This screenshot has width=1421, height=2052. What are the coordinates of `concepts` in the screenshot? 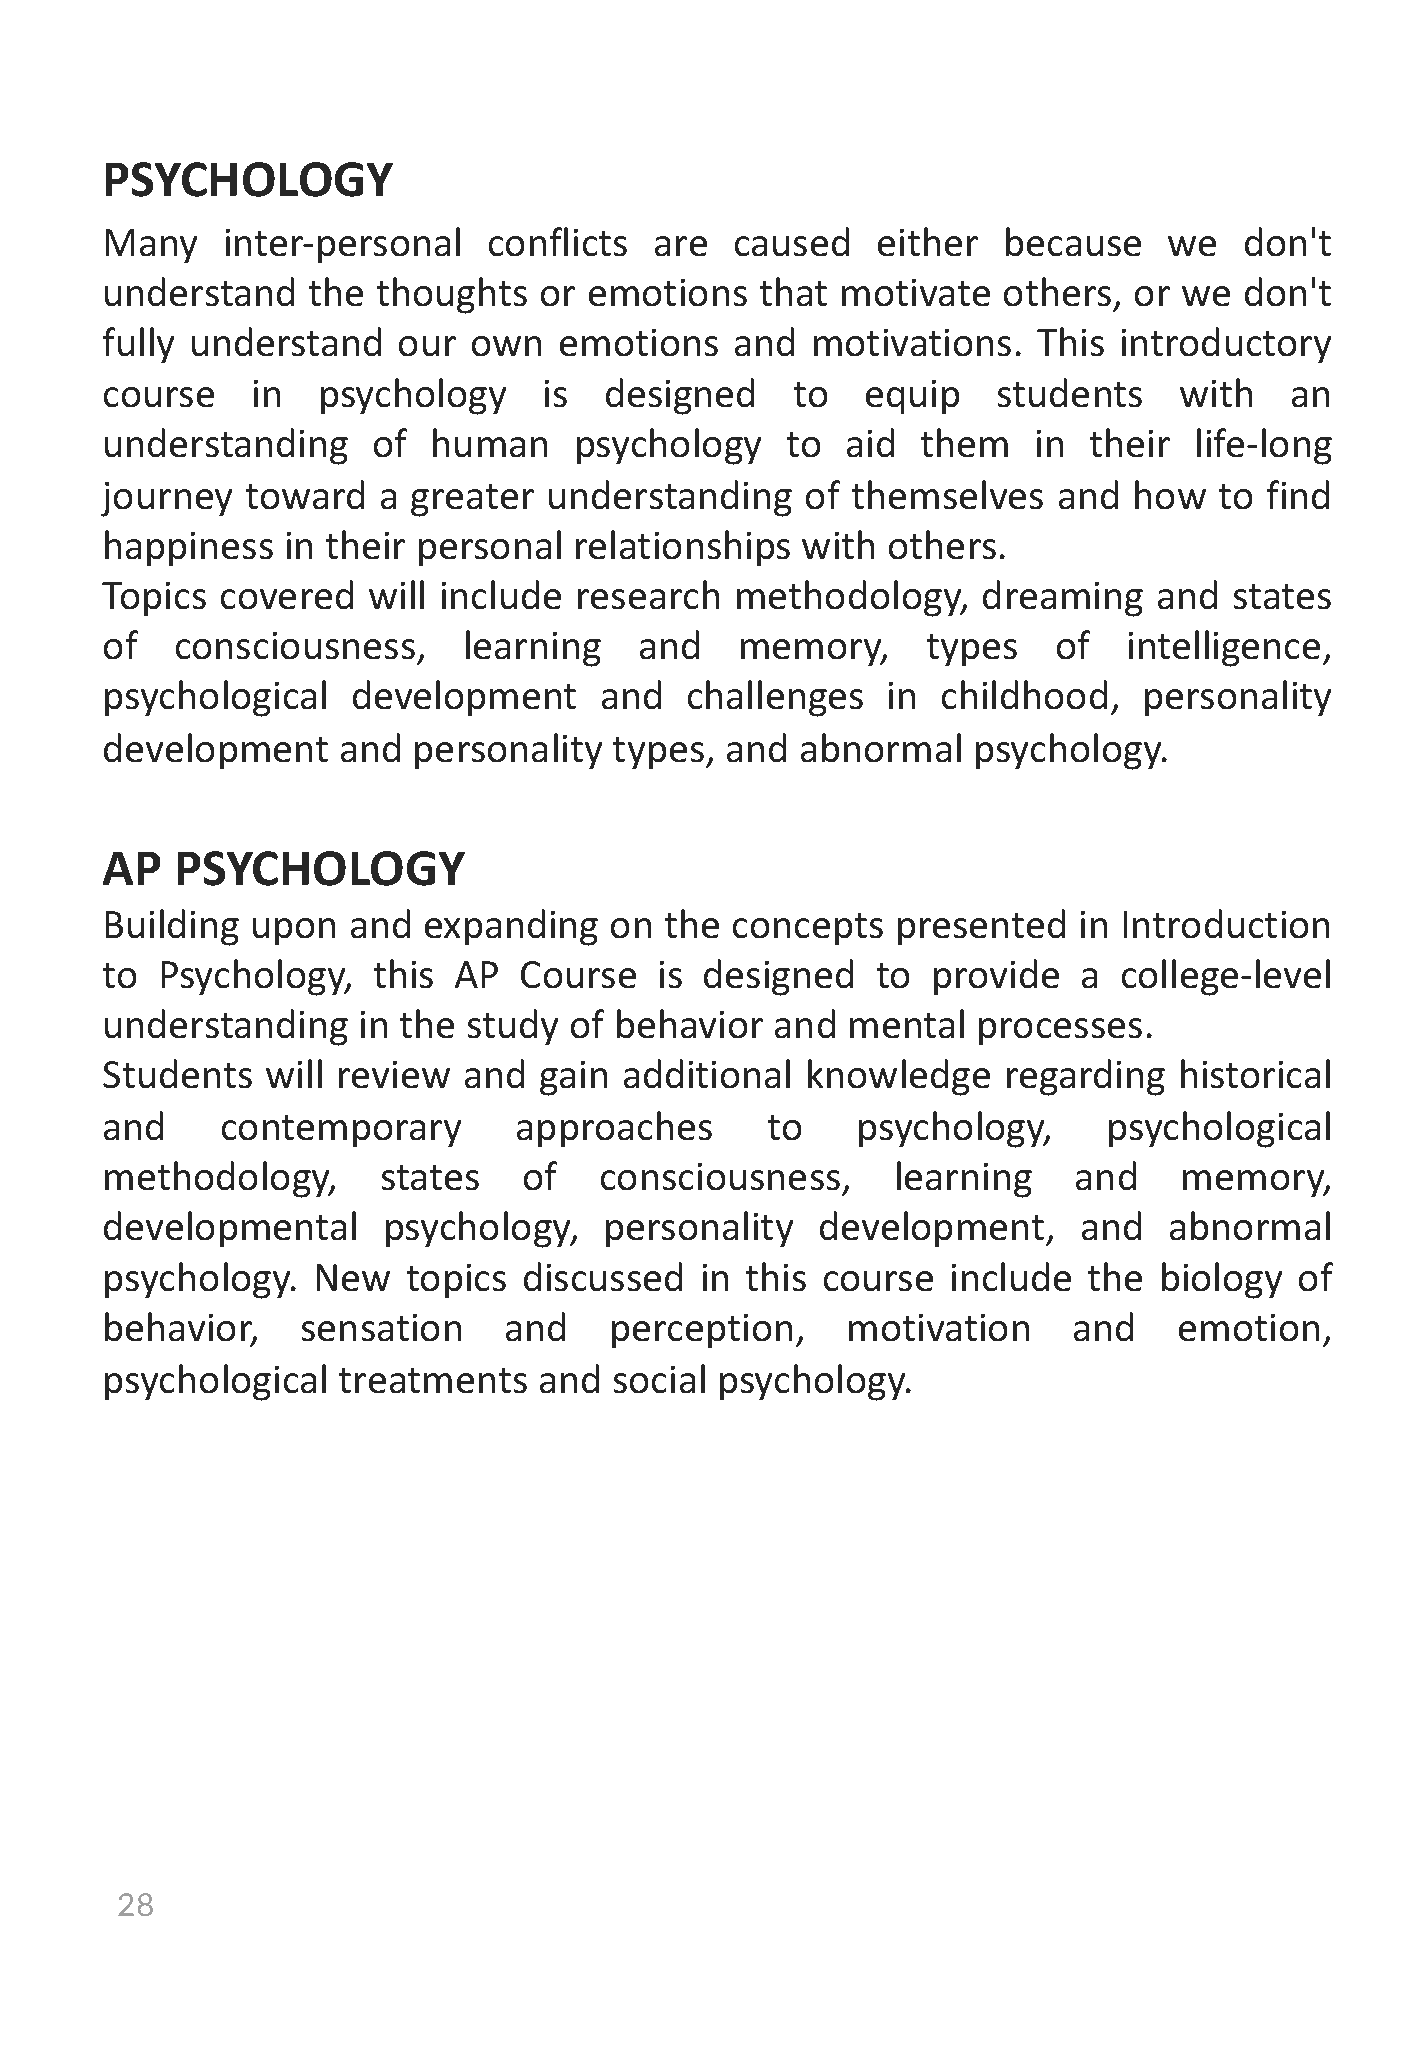 It's located at (808, 929).
